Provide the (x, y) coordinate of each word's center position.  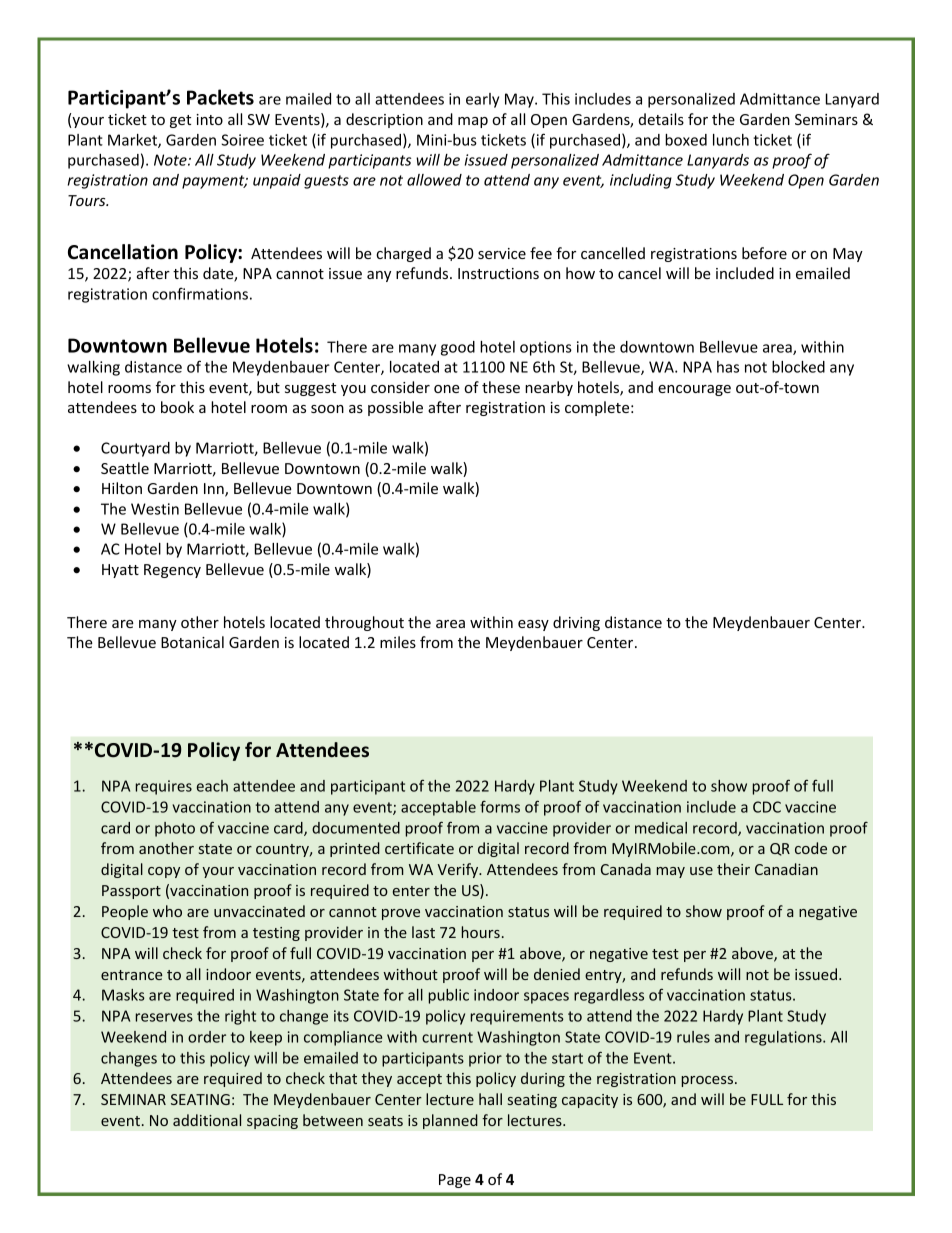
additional (207, 1120)
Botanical (192, 642)
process (709, 1081)
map (473, 122)
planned (450, 1121)
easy (533, 625)
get (180, 121)
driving (576, 623)
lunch (731, 140)
